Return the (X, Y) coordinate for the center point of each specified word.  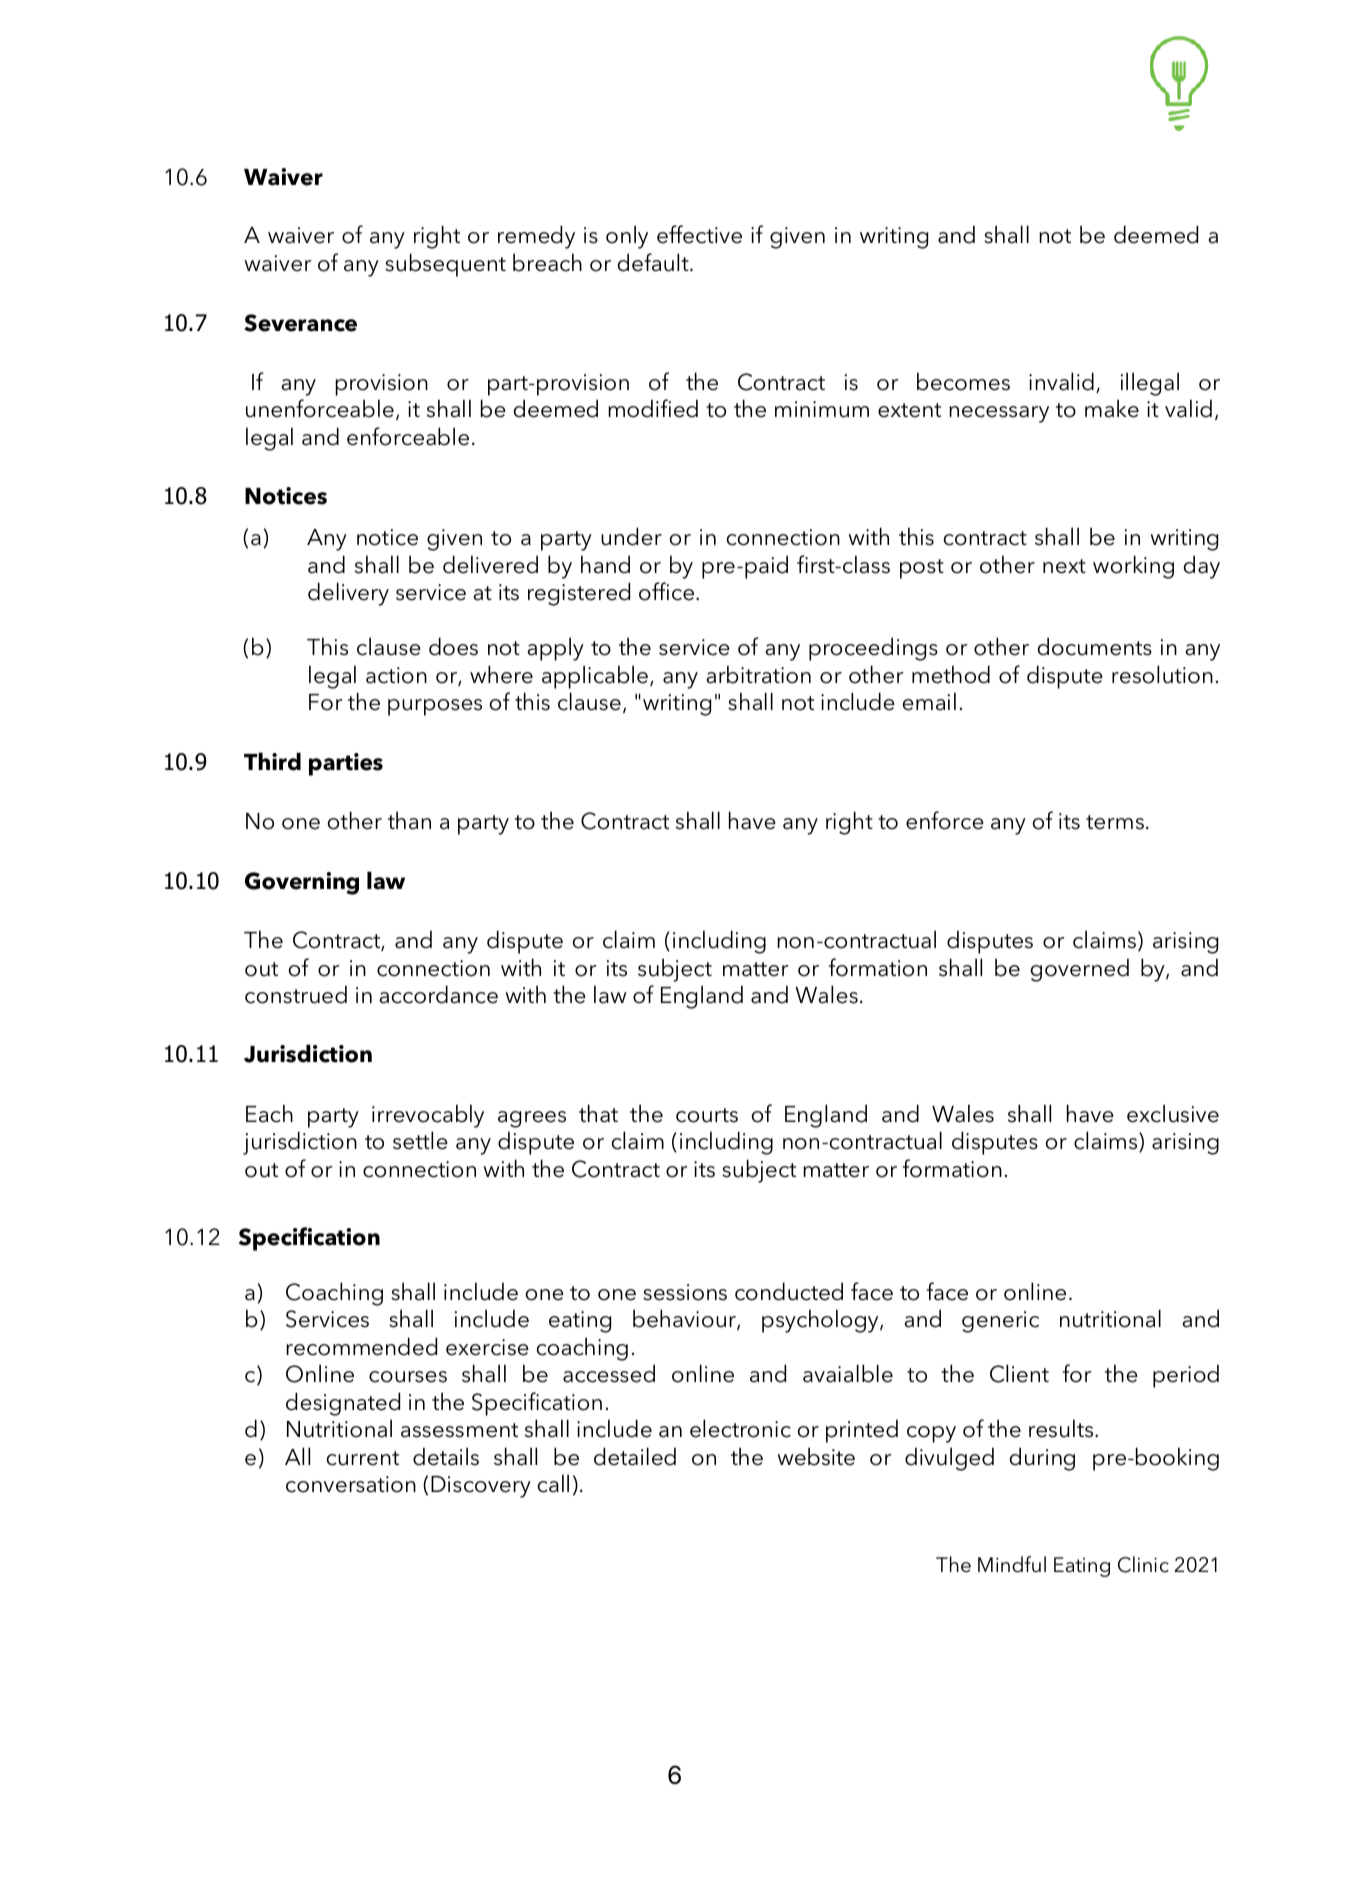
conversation (351, 1484)
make (1112, 408)
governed (1079, 970)
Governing (302, 883)
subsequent (445, 265)
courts (707, 1115)
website (816, 1456)
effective (699, 234)
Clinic (1143, 1564)
